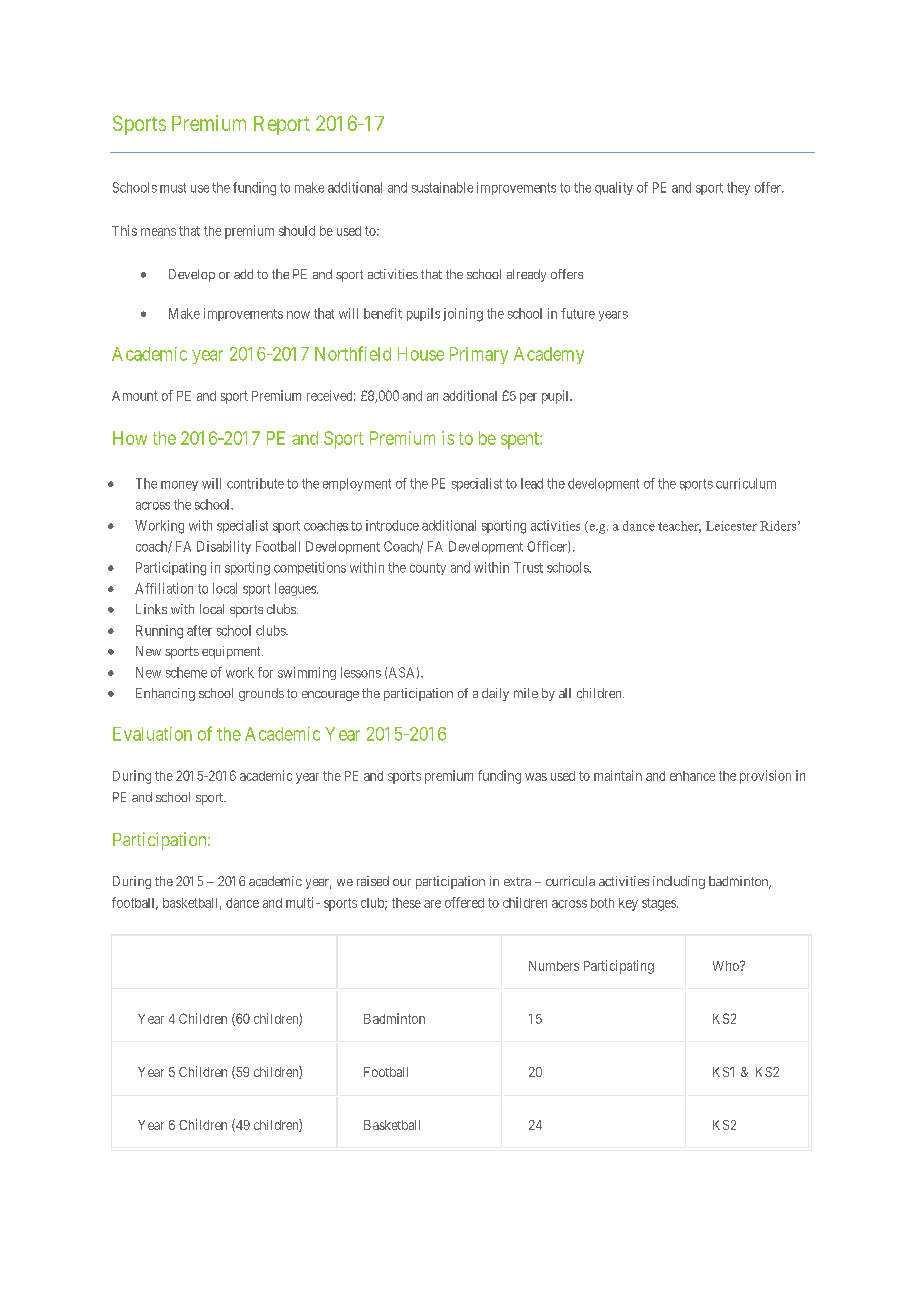 The height and width of the image is (1308, 924). I want to click on are, so click(432, 904).
